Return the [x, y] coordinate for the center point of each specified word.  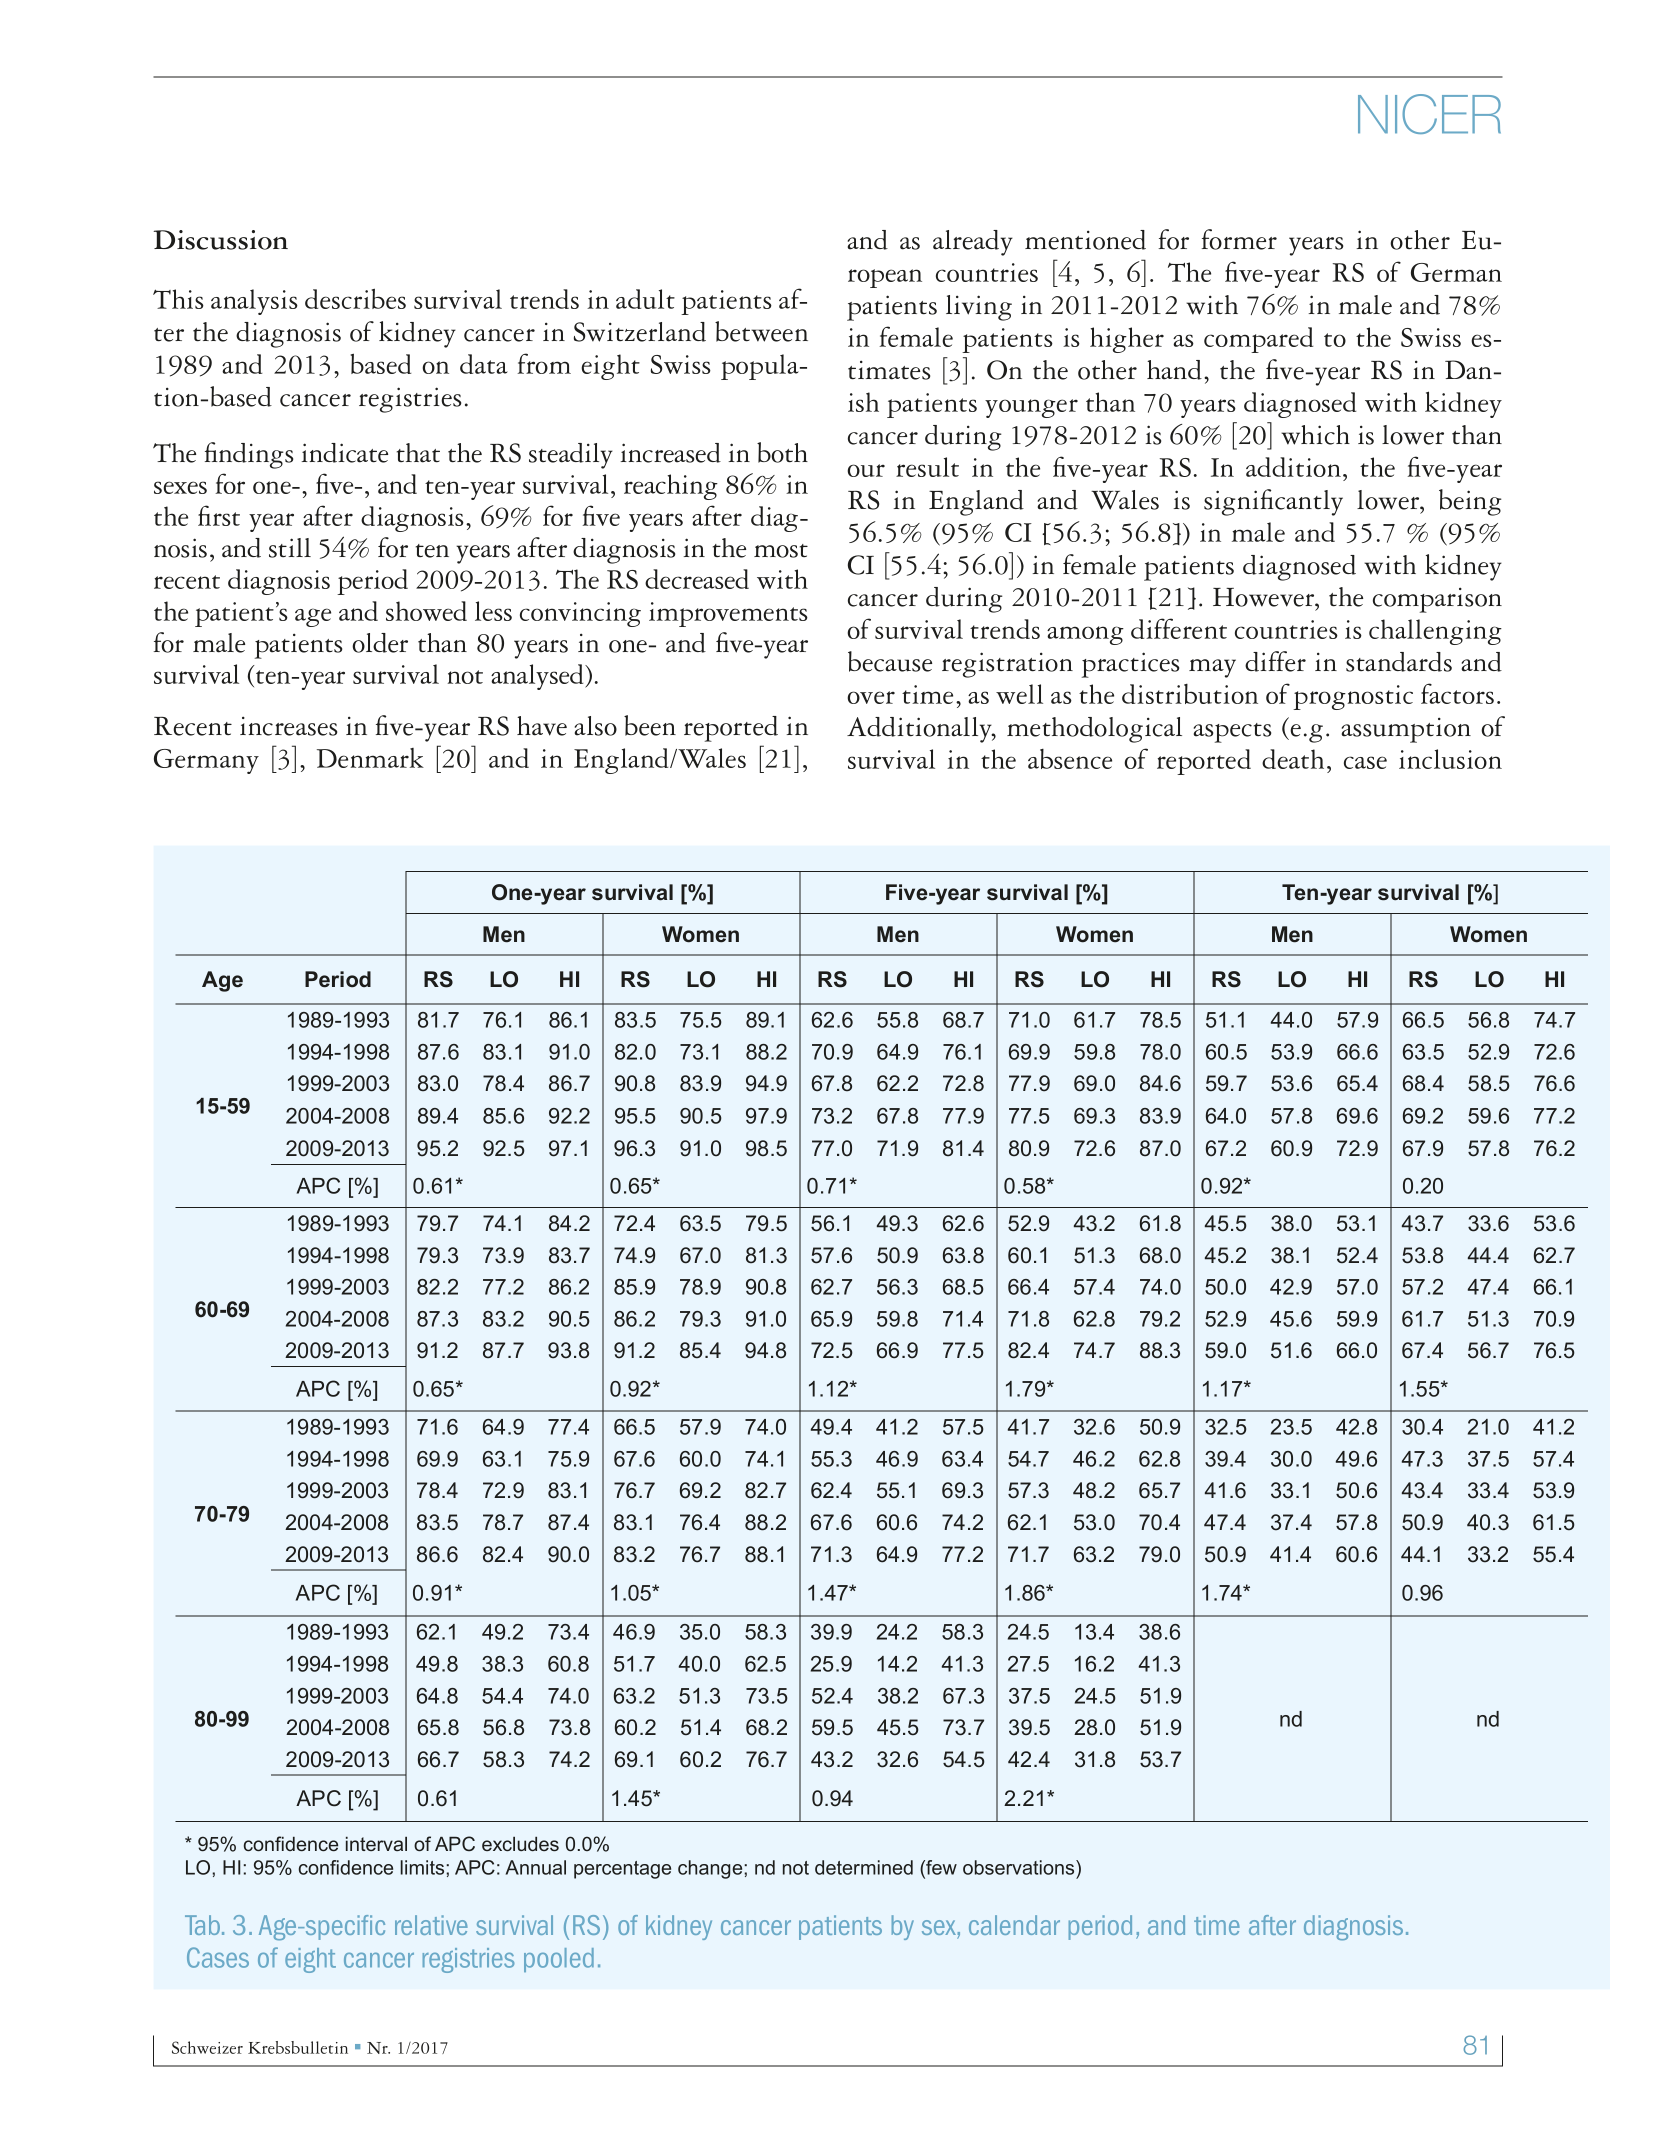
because [890, 661]
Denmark [370, 758]
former [1239, 239]
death [1293, 759]
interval [376, 1844]
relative [431, 1925]
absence [1070, 759]
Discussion [221, 240]
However [1265, 597]
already [973, 243]
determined [864, 1867]
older [380, 643]
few [940, 1869]
